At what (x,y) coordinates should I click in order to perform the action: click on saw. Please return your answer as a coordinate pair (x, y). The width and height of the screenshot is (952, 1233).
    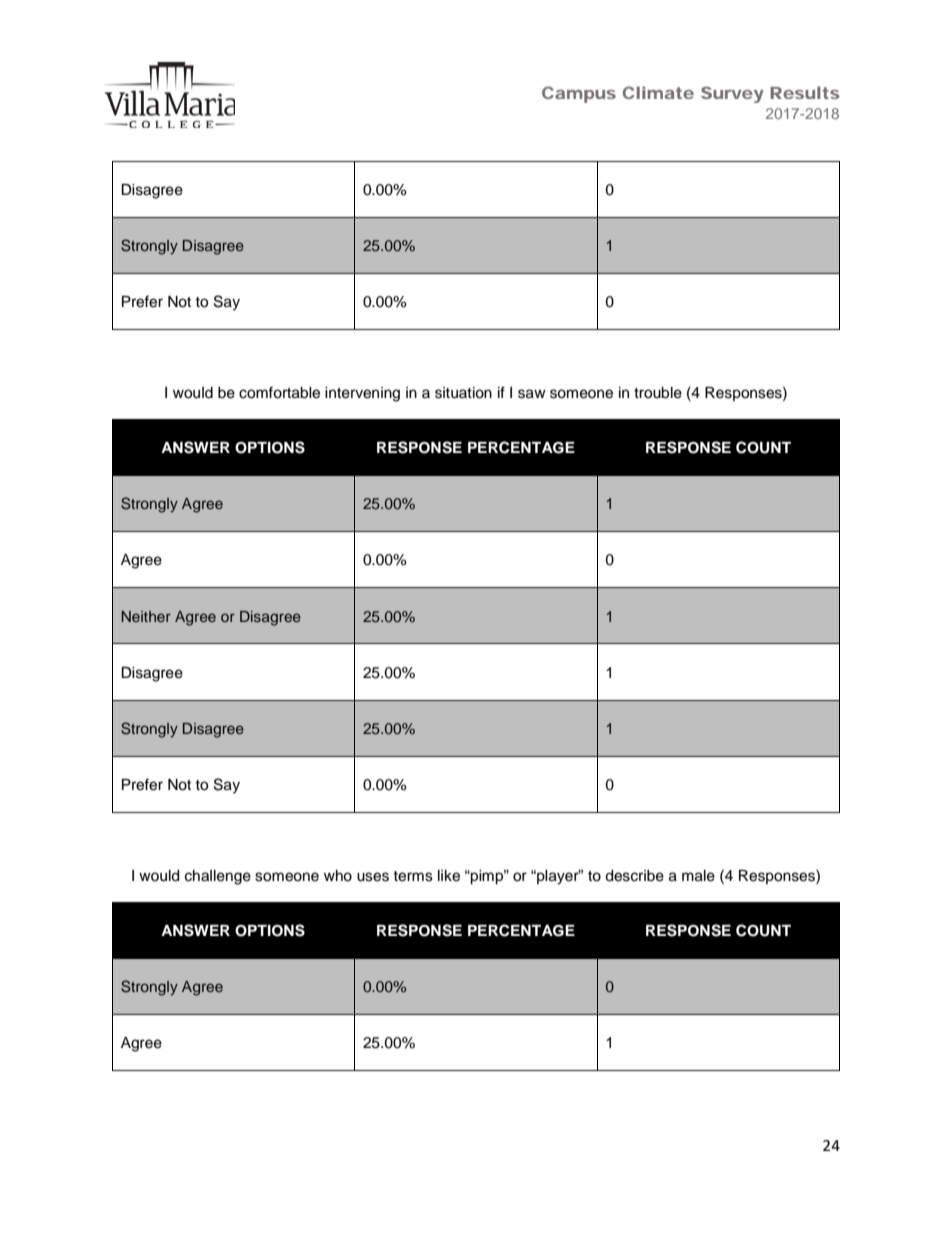
    Looking at the image, I should click on (532, 394).
